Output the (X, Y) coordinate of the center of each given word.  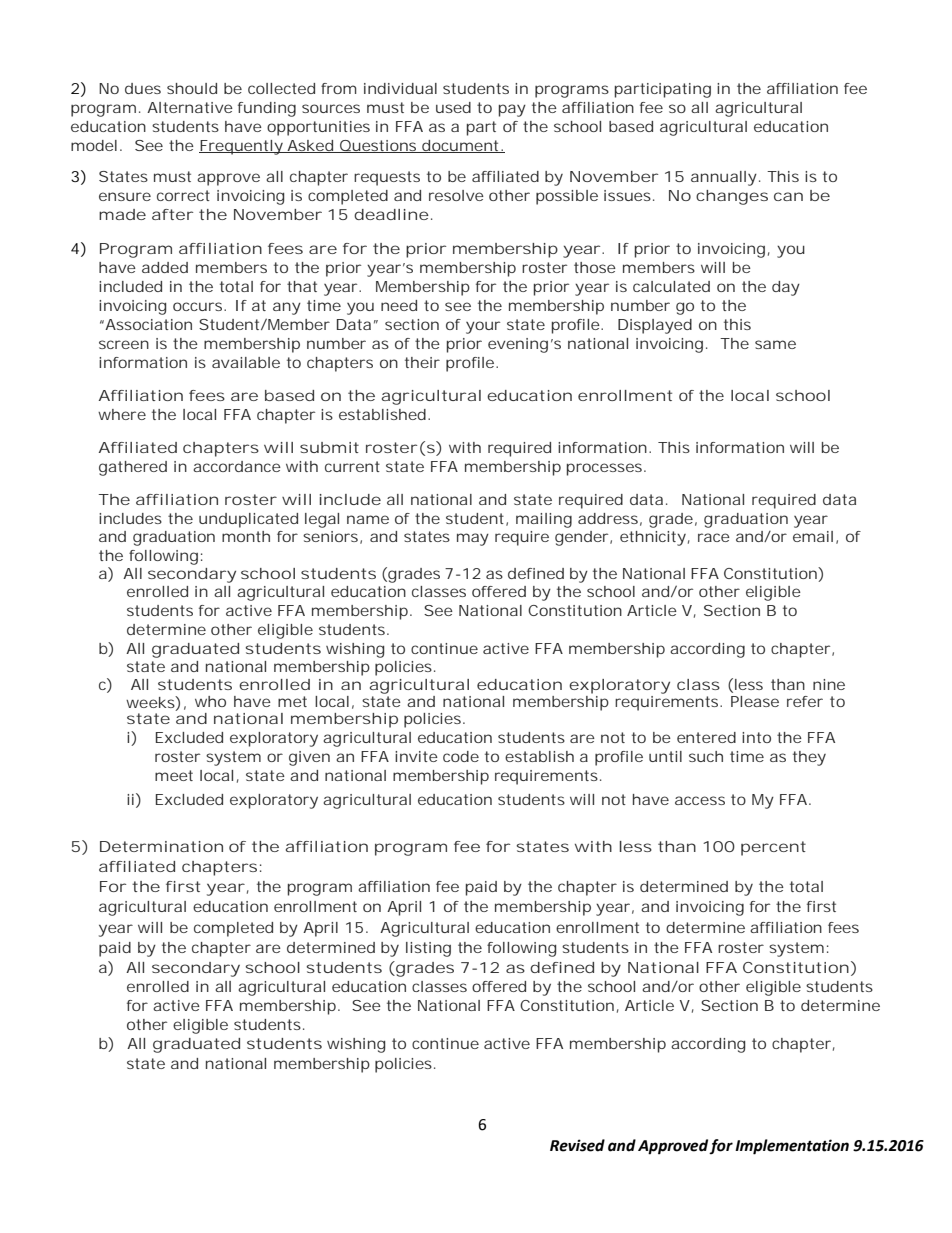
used (453, 107)
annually (724, 178)
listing (428, 949)
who (210, 701)
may (473, 539)
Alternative (190, 107)
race (714, 537)
